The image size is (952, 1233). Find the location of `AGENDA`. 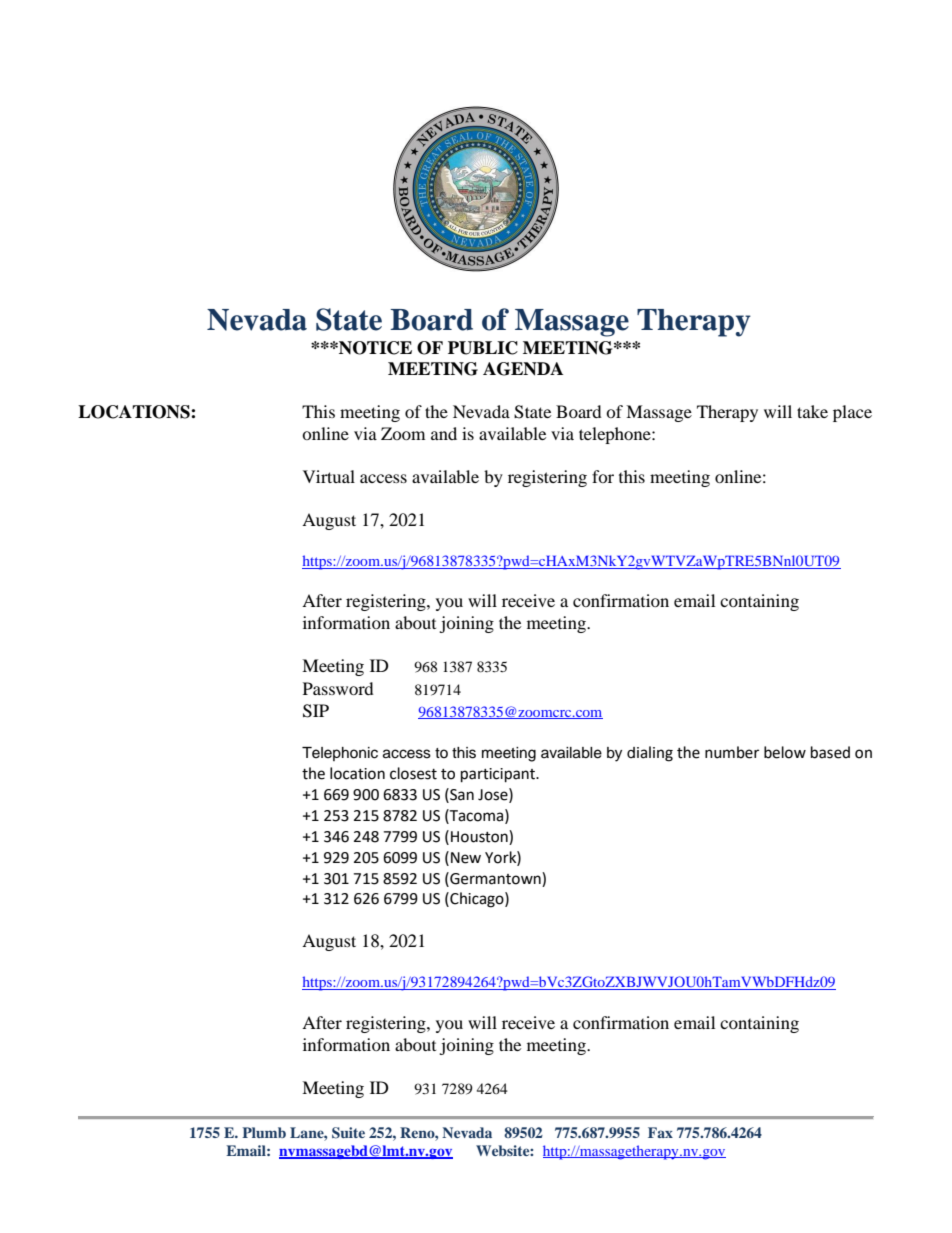

AGENDA is located at coordinates (523, 369).
